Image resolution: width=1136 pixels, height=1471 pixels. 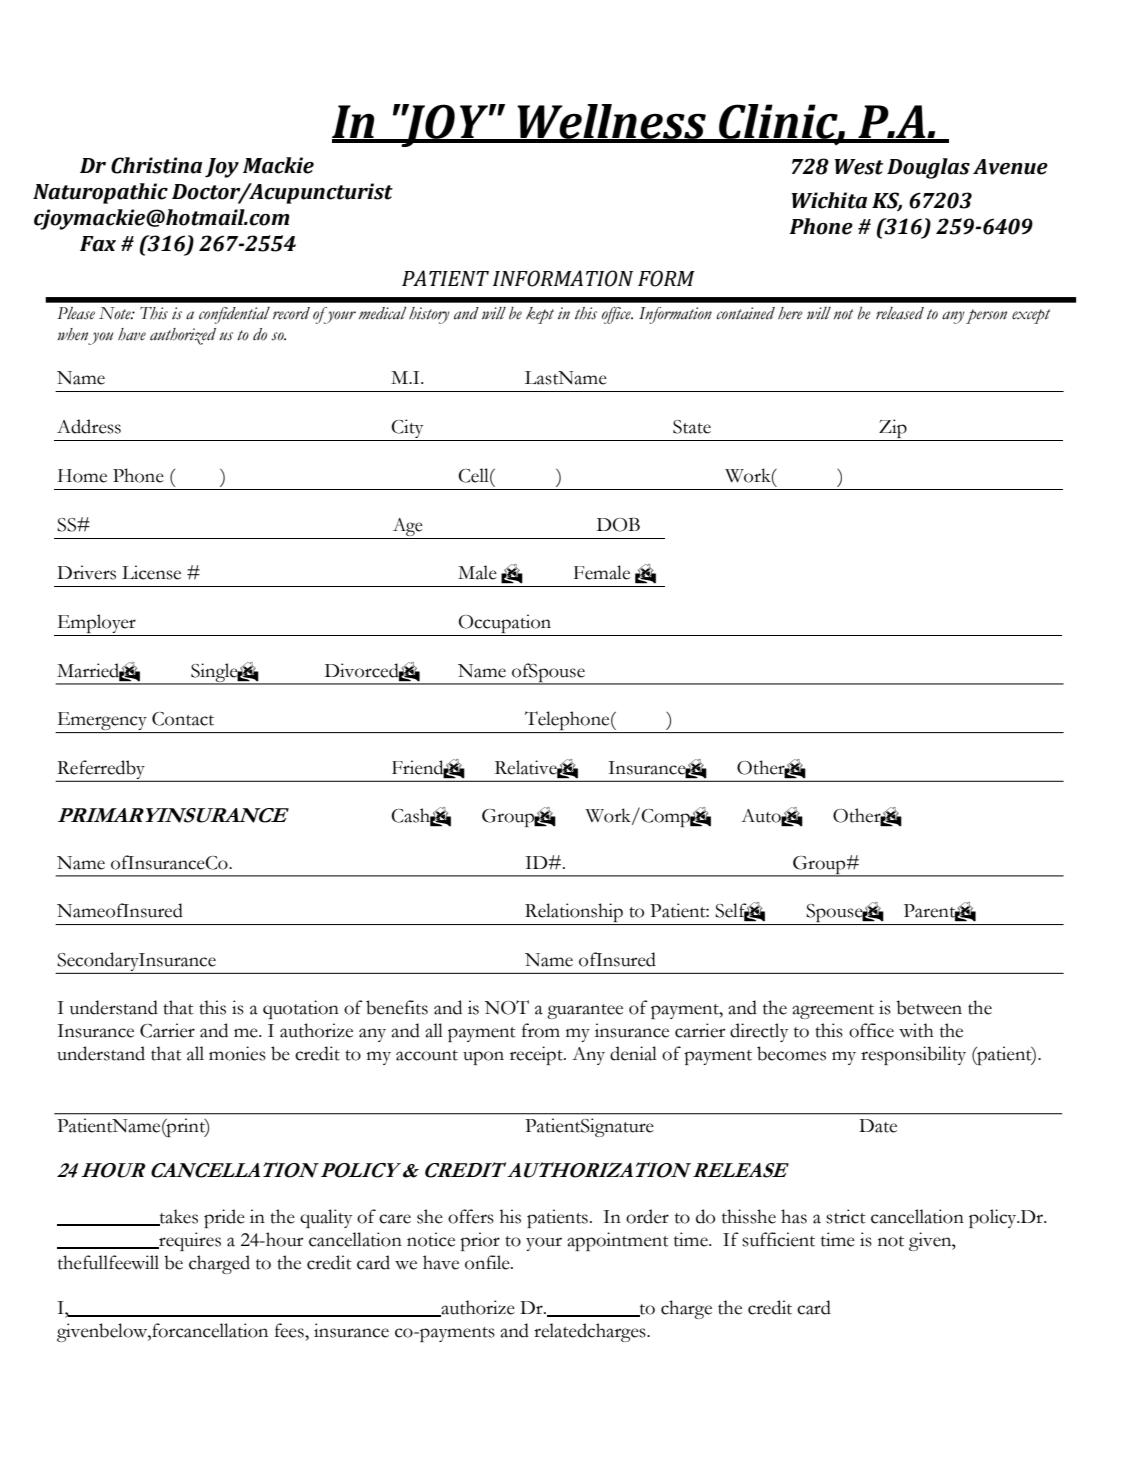 What do you see at coordinates (929, 1007) in the screenshot?
I see `between` at bounding box center [929, 1007].
